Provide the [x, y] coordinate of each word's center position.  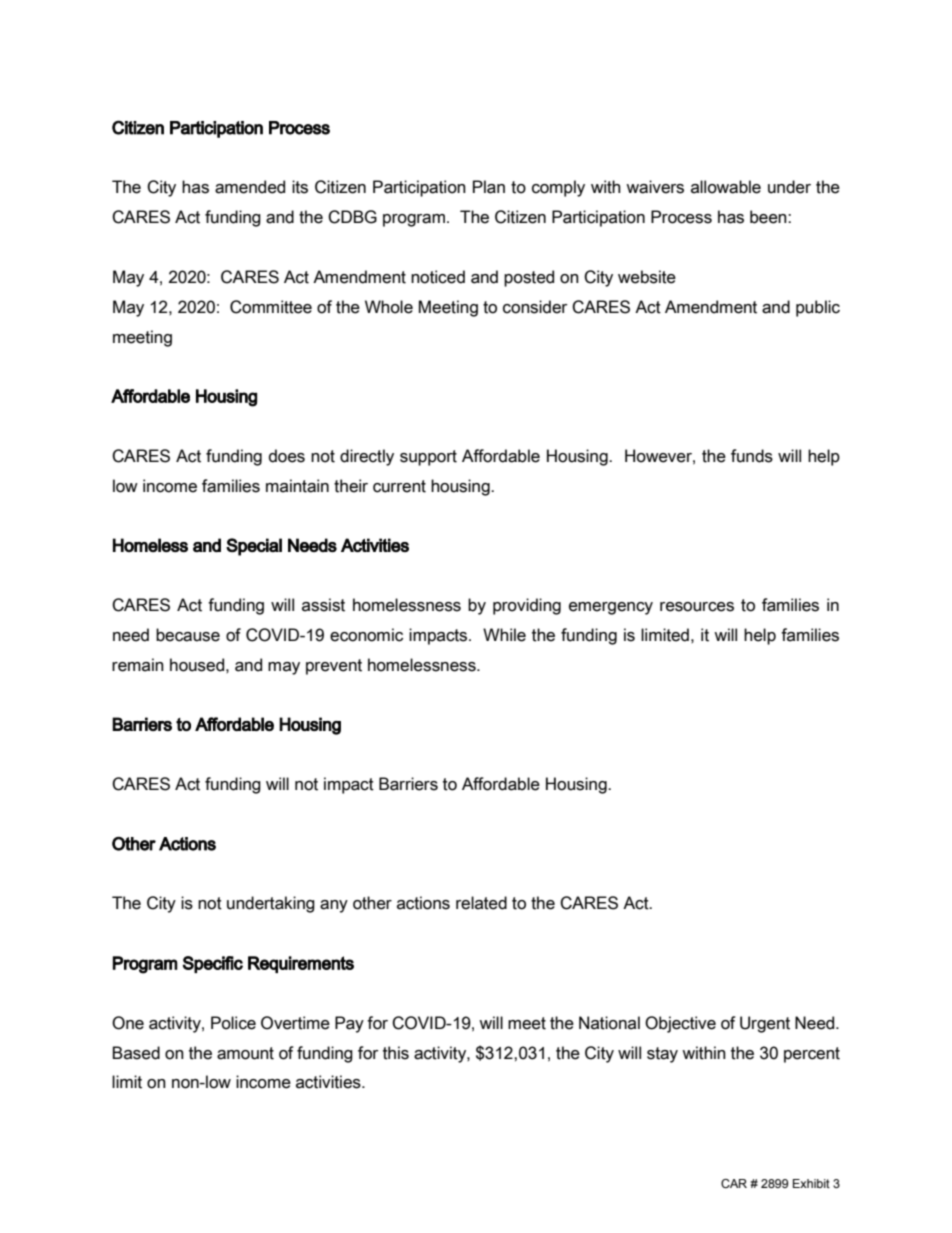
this [396, 1053]
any [334, 906]
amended [250, 187]
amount [245, 1053]
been [769, 217]
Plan [489, 187]
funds [752, 456]
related [481, 903]
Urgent [765, 1024]
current [399, 486]
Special [254, 547]
